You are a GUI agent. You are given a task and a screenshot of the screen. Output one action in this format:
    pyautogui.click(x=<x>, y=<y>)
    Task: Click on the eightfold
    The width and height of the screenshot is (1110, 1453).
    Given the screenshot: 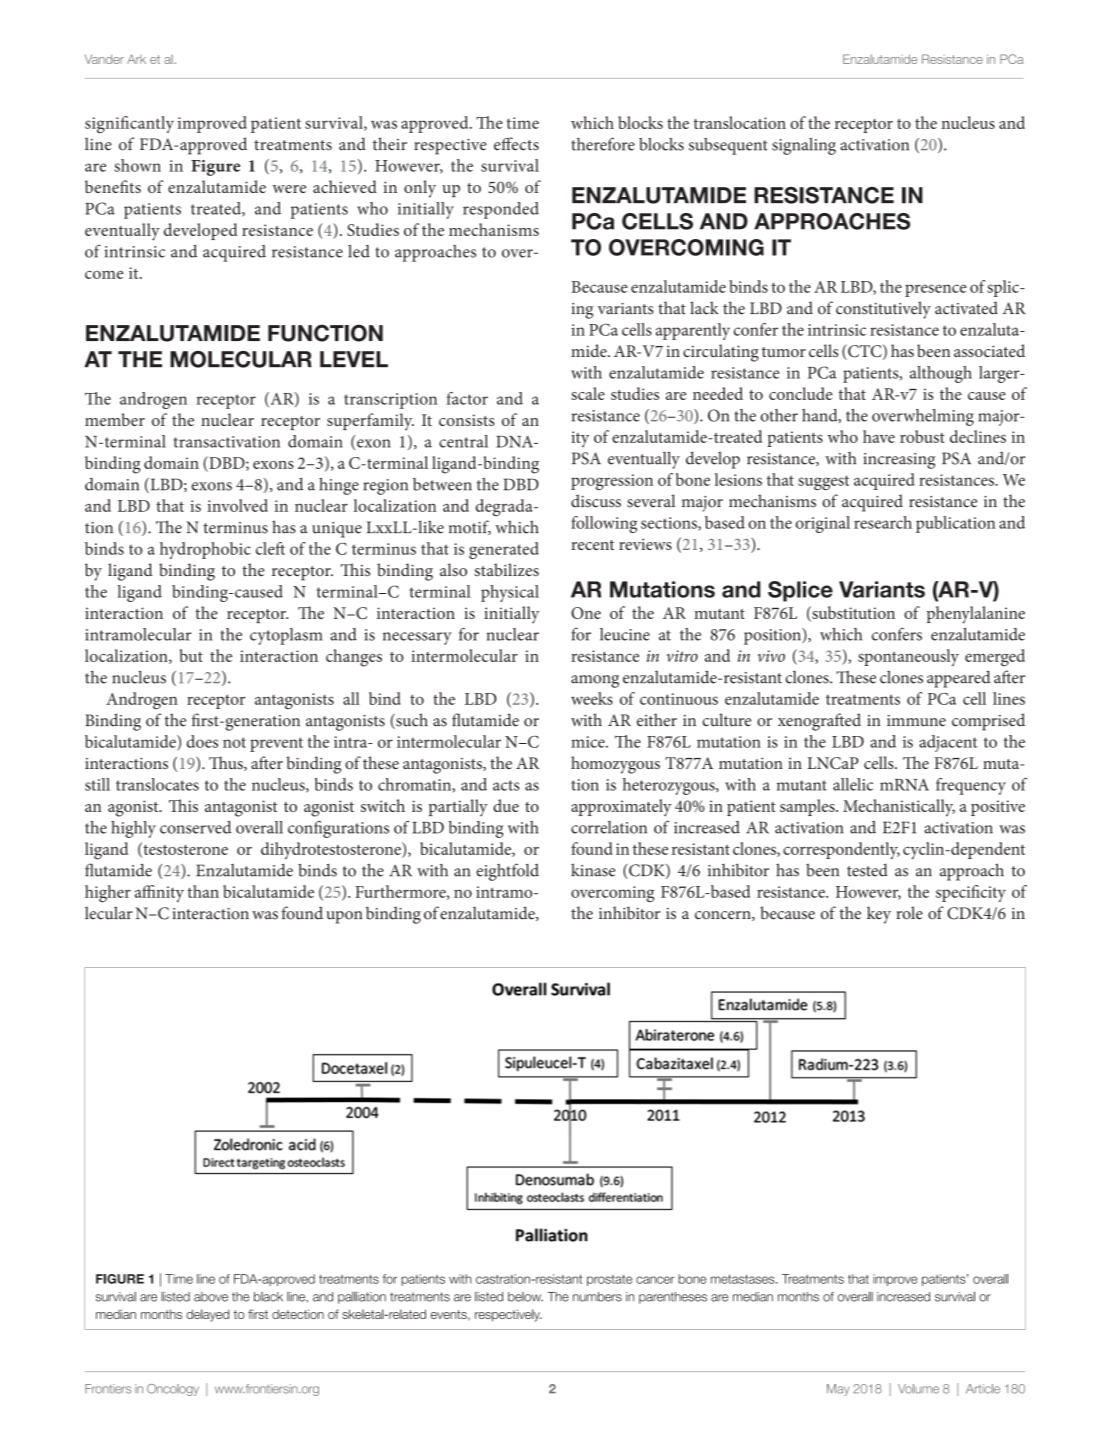 What is the action you would take?
    pyautogui.click(x=507, y=872)
